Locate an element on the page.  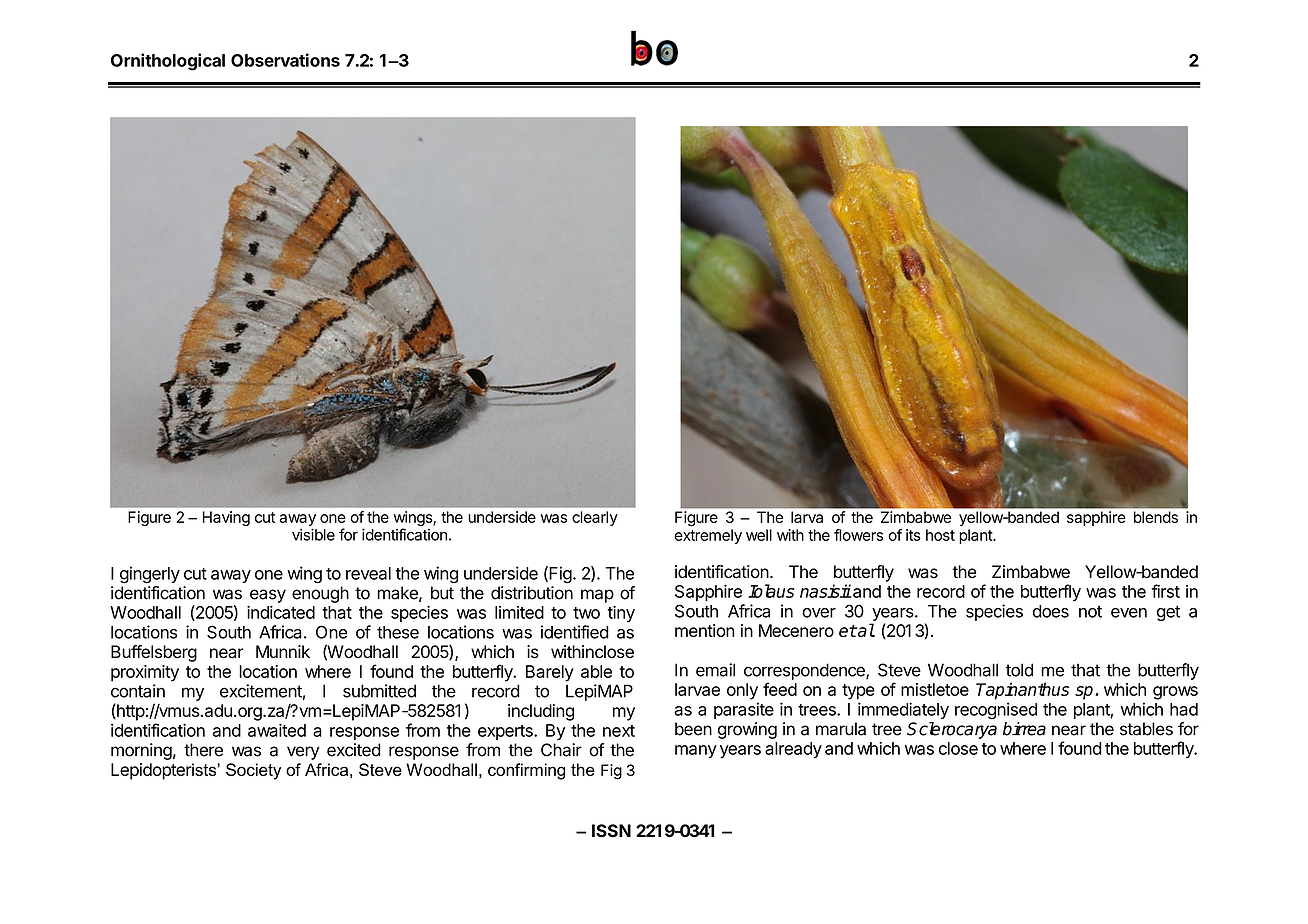
Ornithological is located at coordinates (168, 62).
